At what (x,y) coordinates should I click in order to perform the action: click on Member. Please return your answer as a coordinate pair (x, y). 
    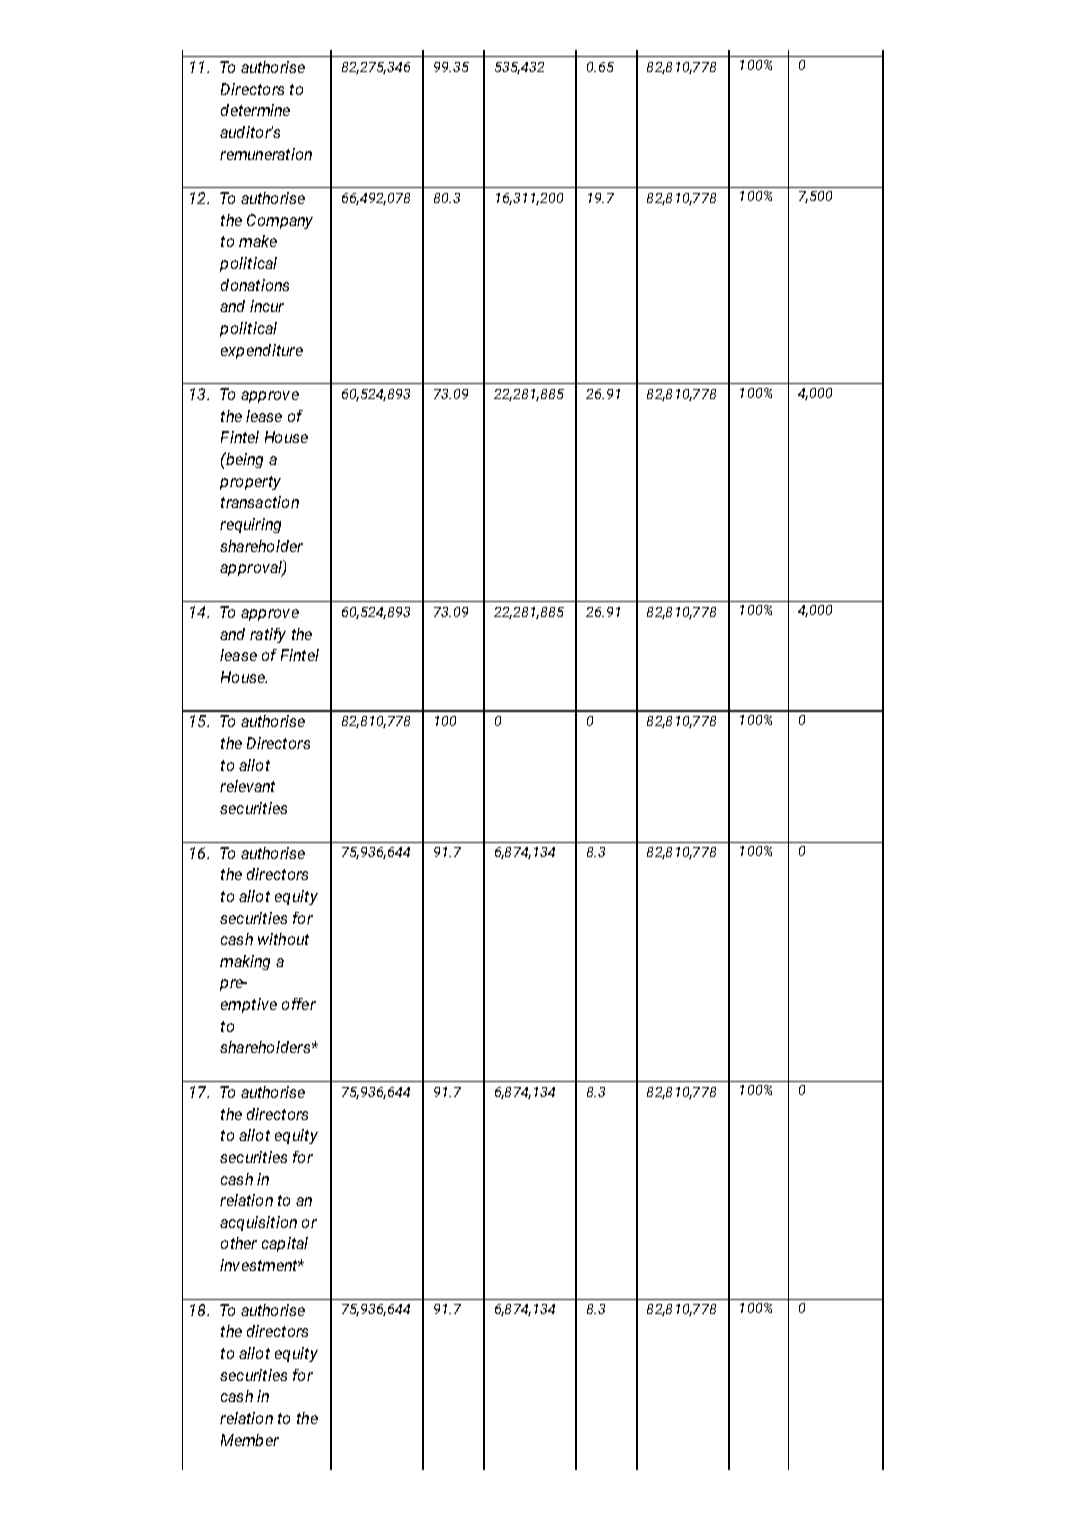
    Looking at the image, I should click on (250, 1440).
